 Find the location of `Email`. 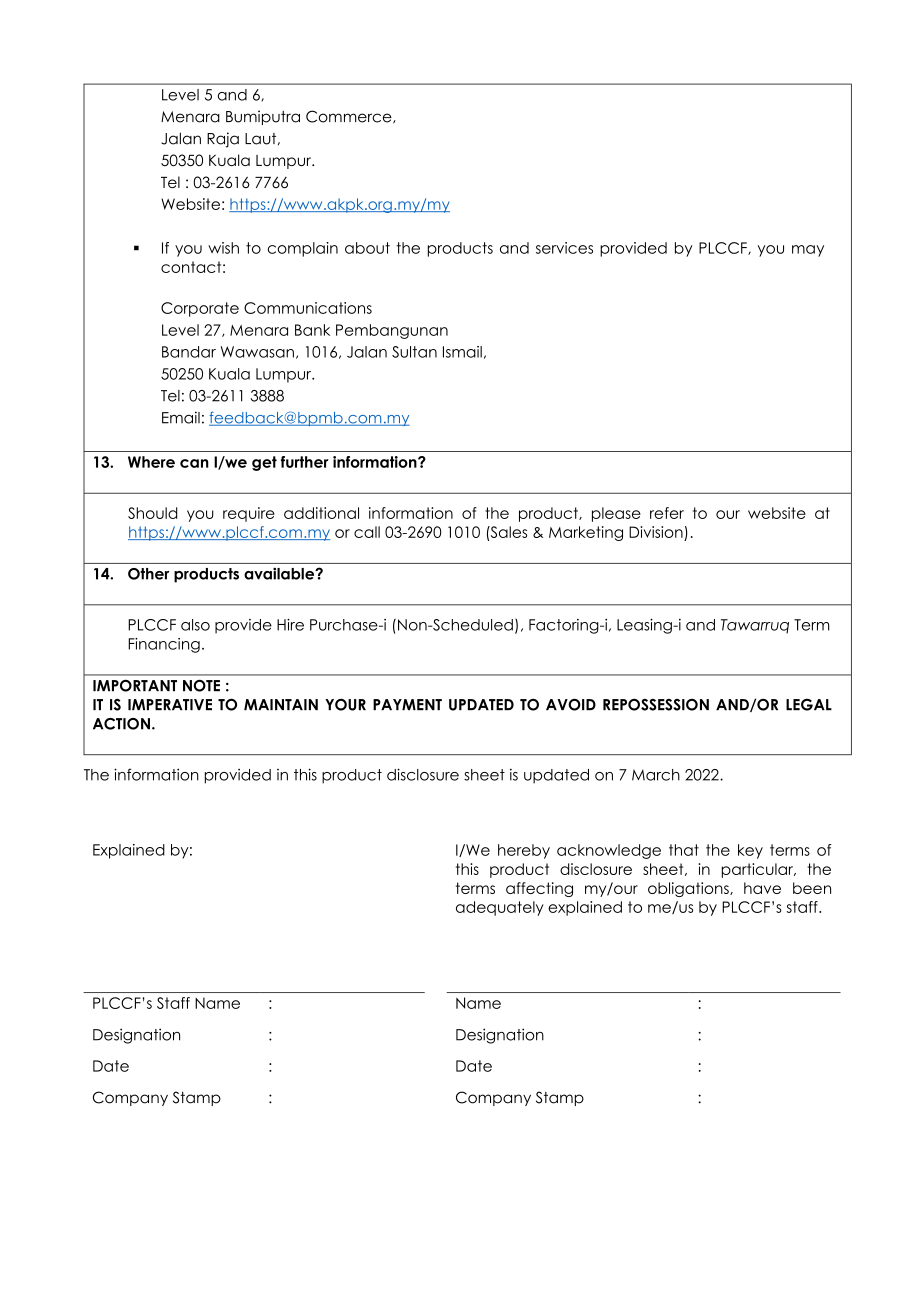

Email is located at coordinates (181, 417).
